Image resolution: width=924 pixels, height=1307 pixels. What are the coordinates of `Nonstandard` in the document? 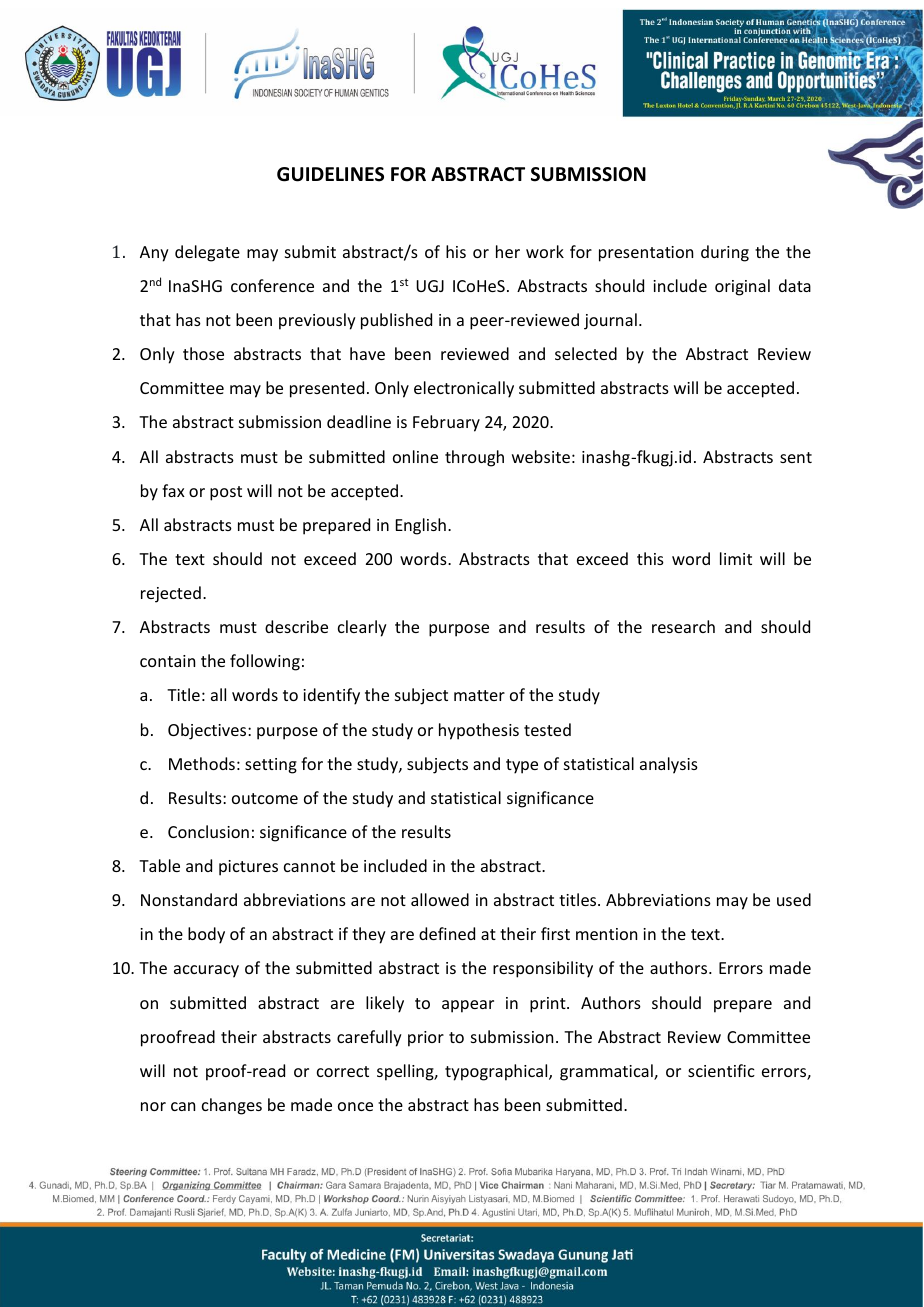 It's located at (189, 899).
